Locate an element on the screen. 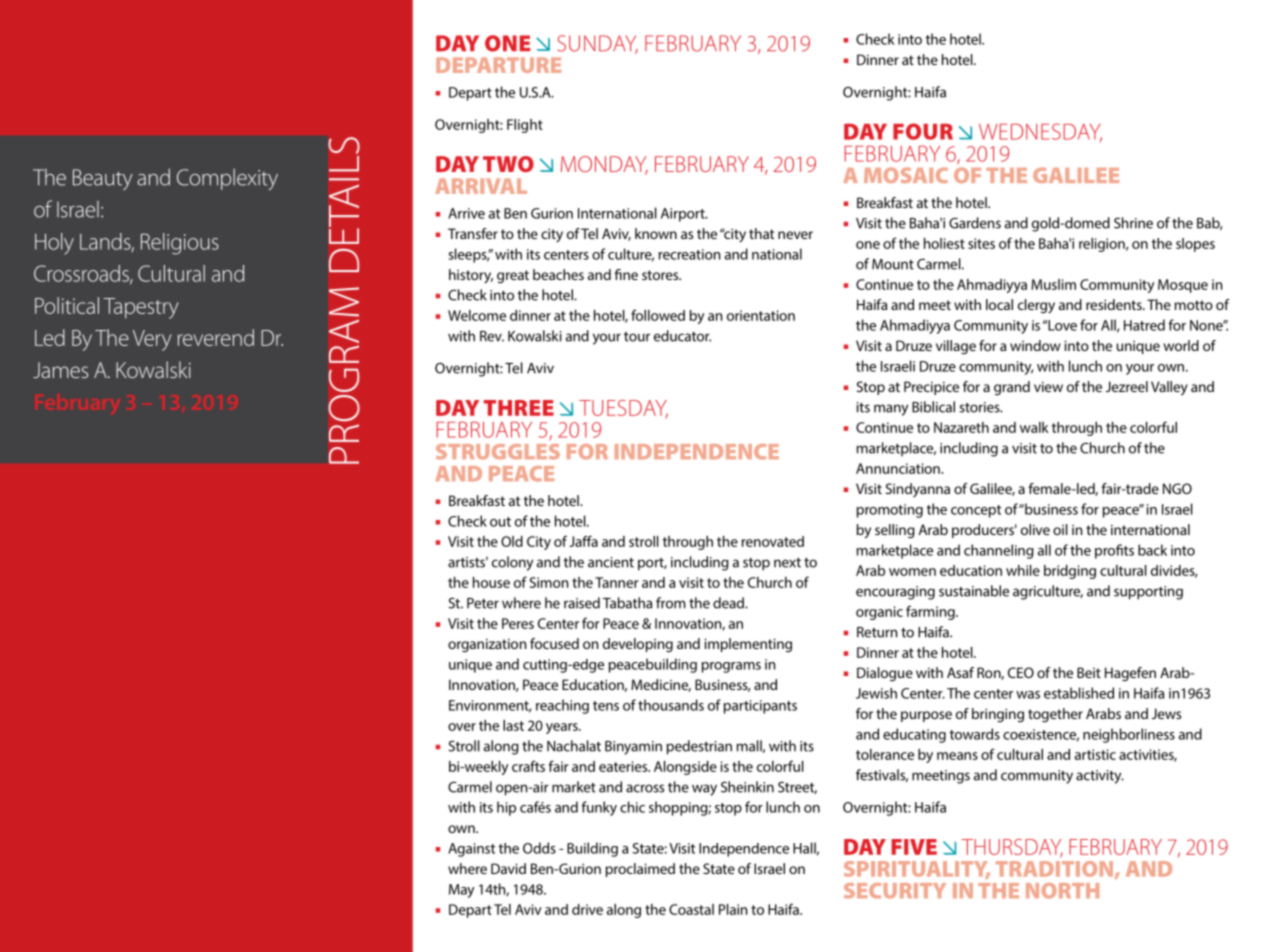 The height and width of the screenshot is (952, 1263). Wednesday is located at coordinates (1040, 132).
